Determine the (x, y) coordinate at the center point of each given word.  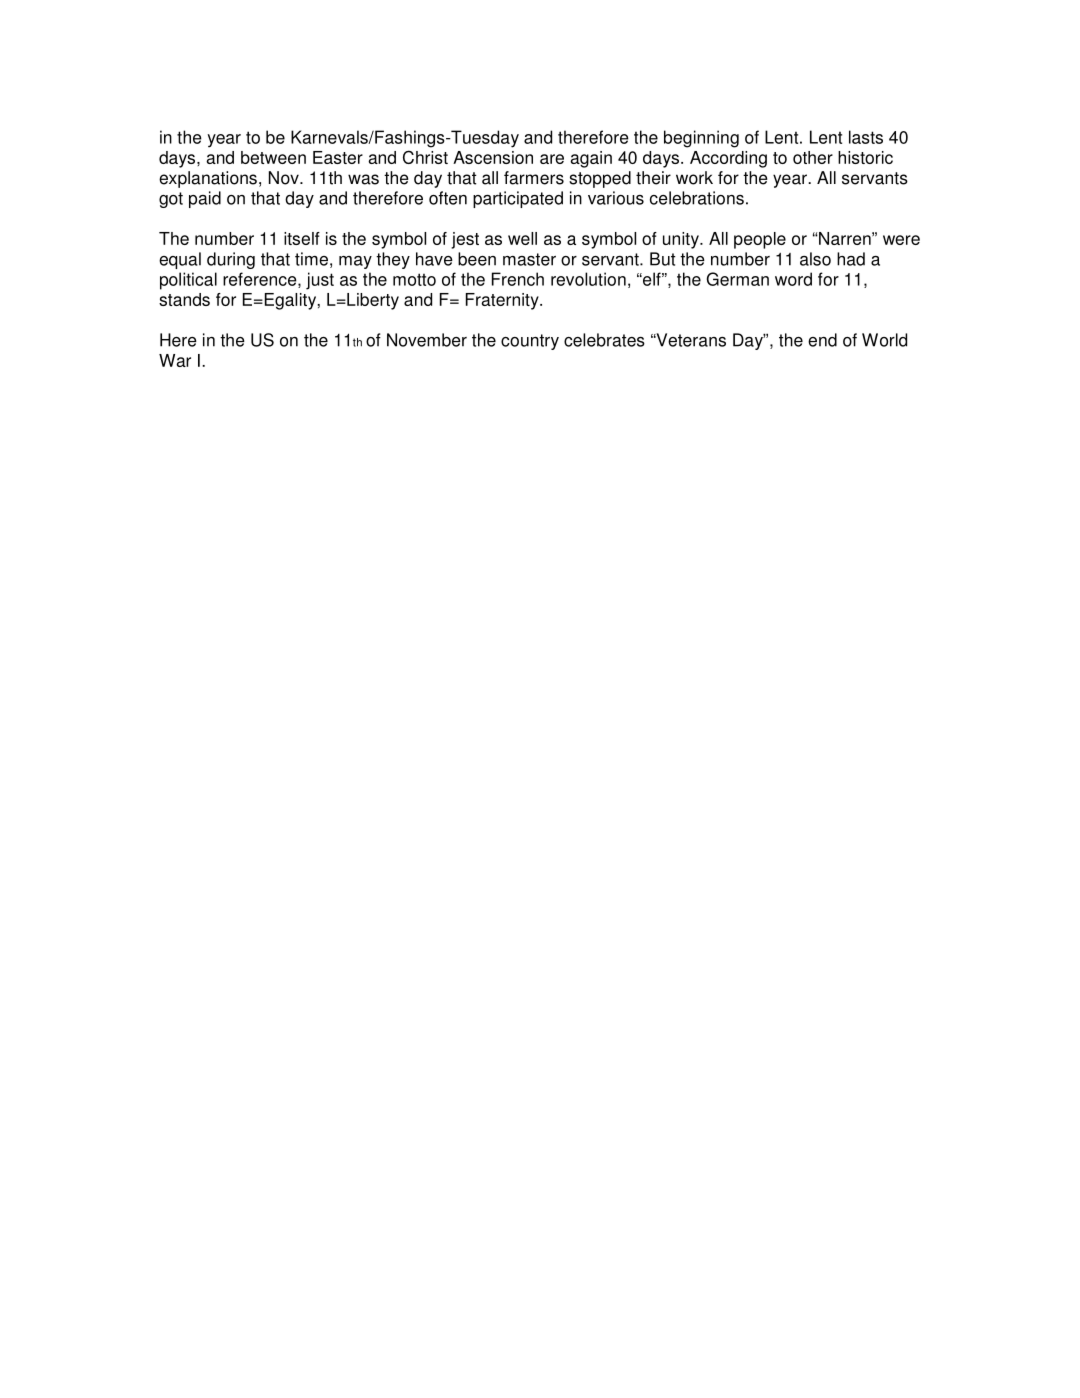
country (530, 342)
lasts (866, 137)
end (822, 340)
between (273, 157)
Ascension (493, 157)
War (175, 360)
